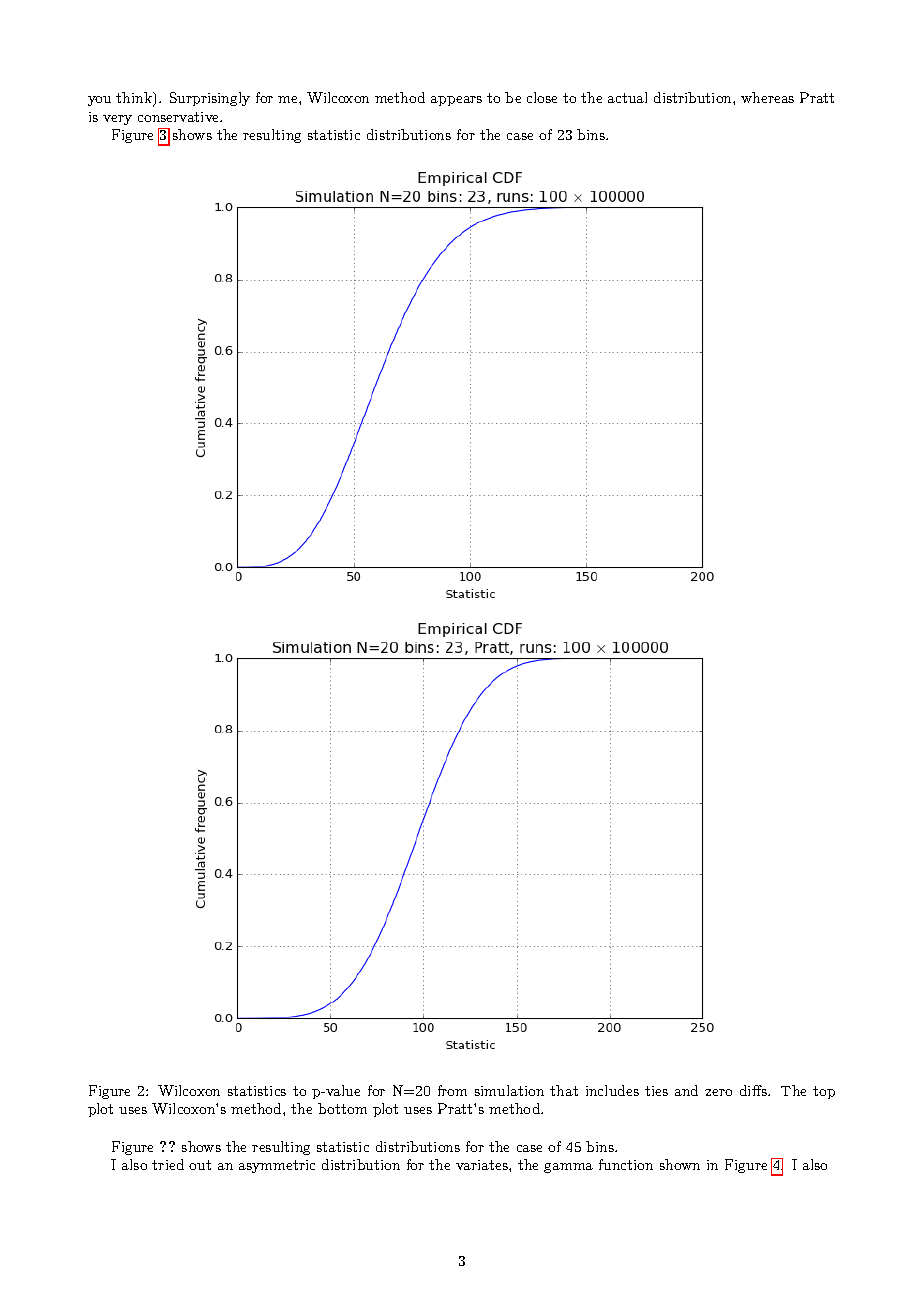 This image has height=1308, width=924. What do you see at coordinates (753, 1090) in the image?
I see `diffs` at bounding box center [753, 1090].
